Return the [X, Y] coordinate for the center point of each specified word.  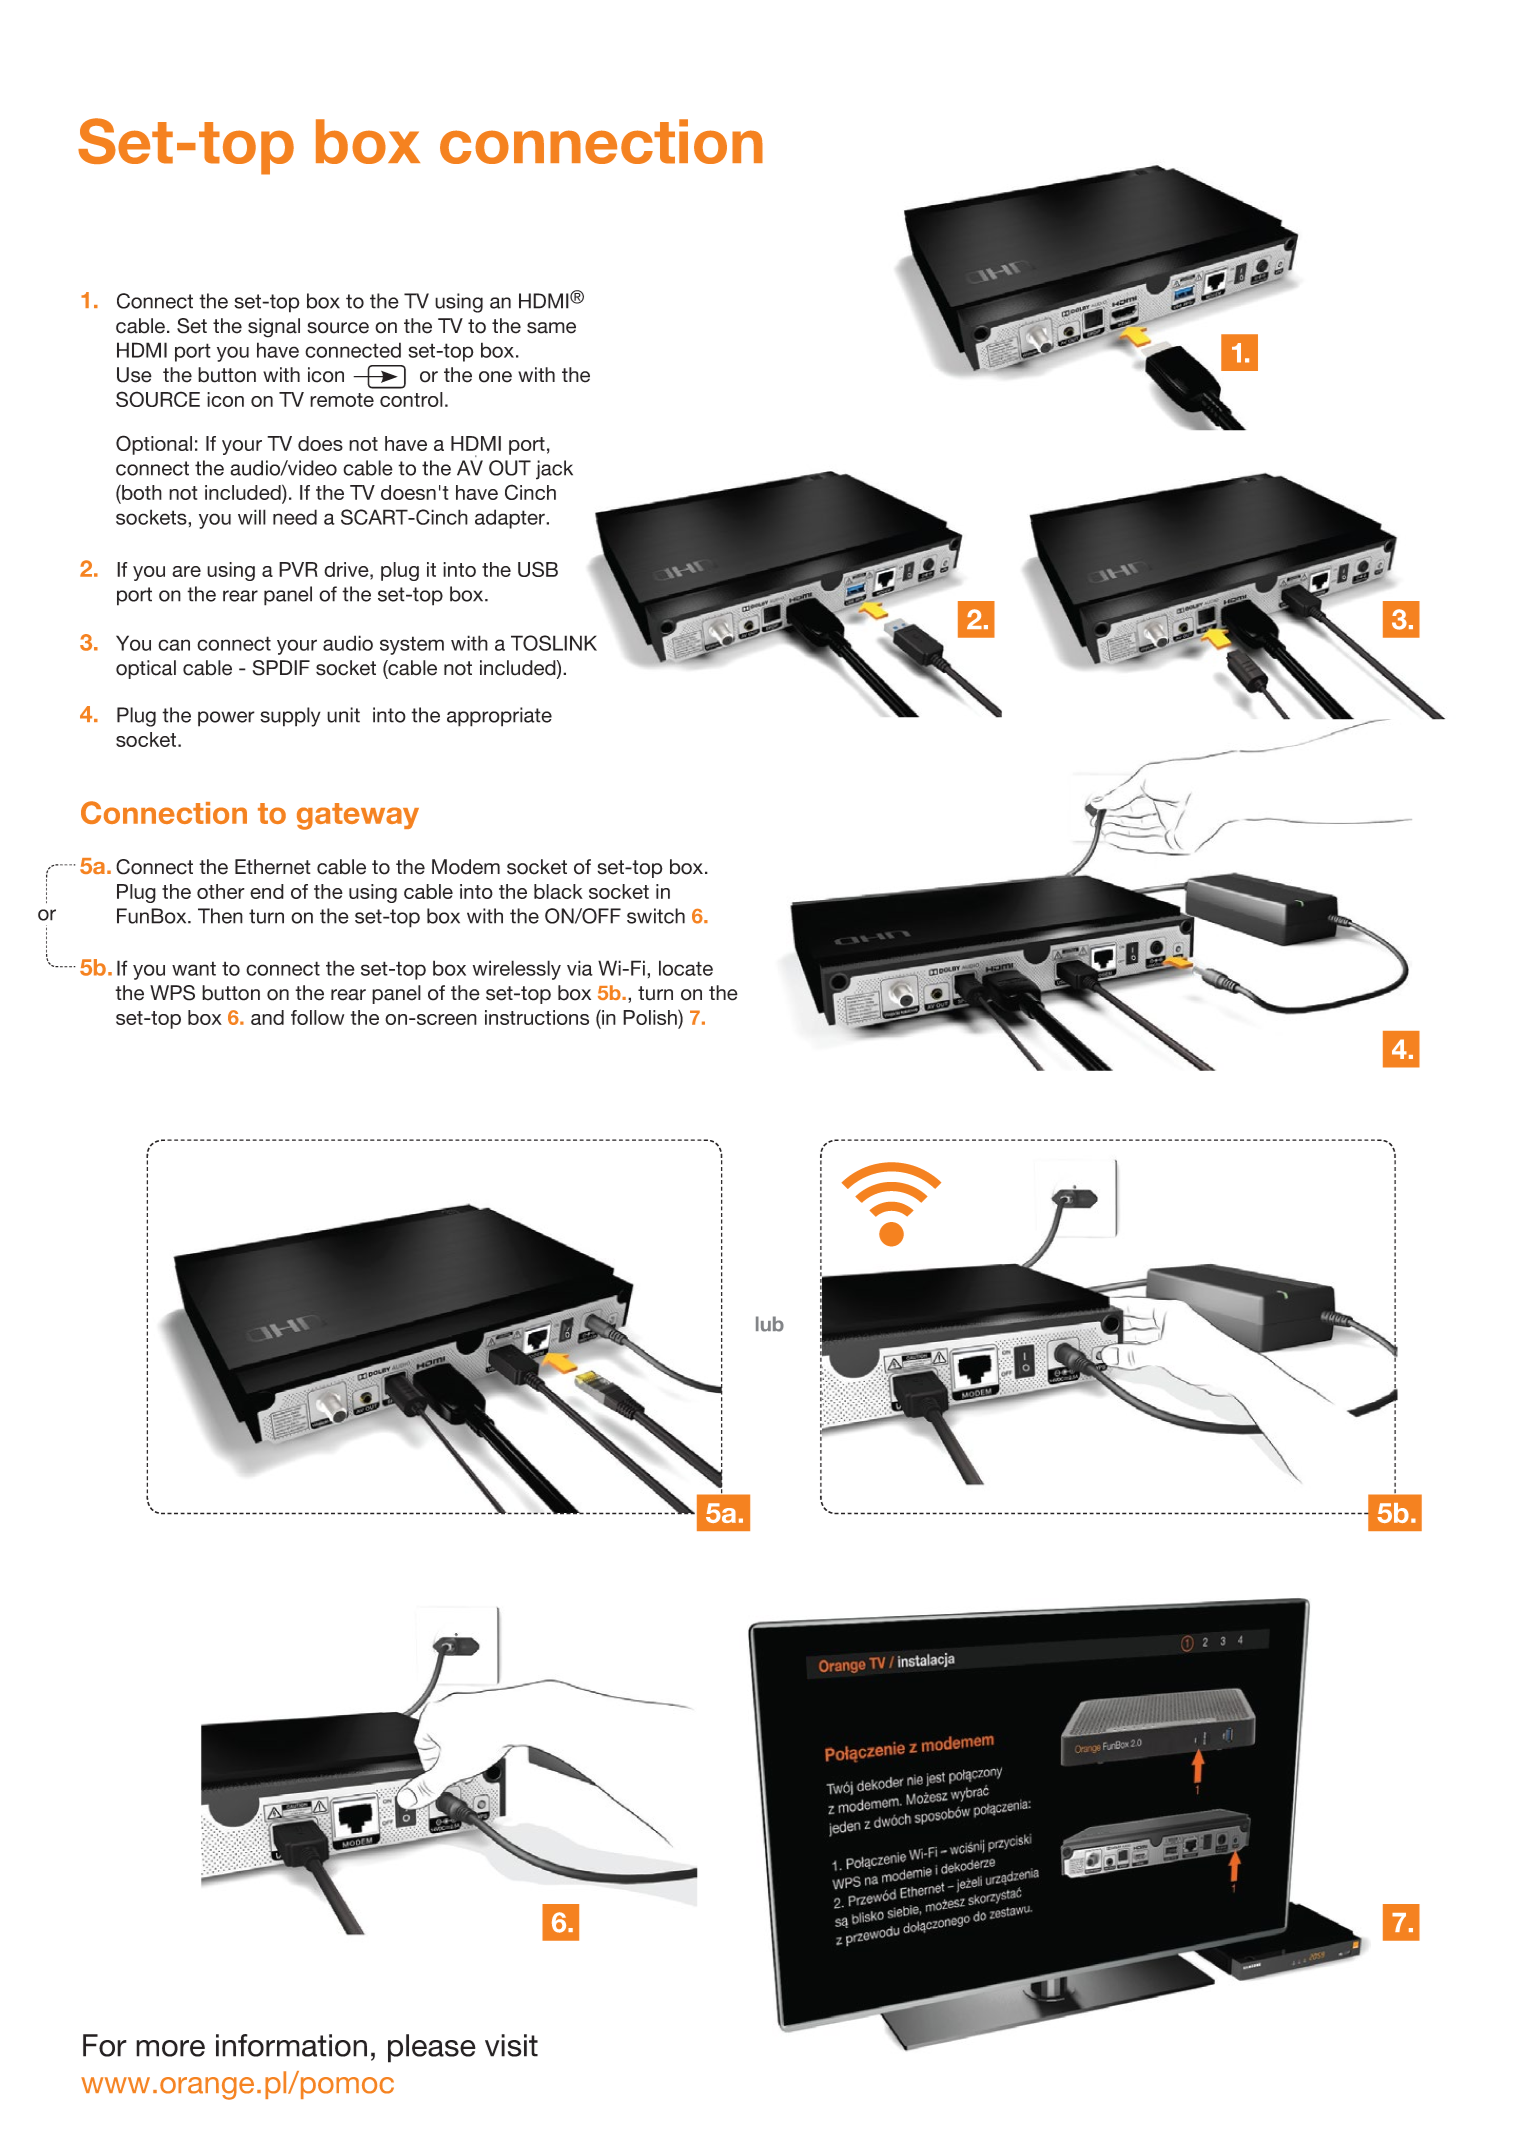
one [495, 377]
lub [770, 1324]
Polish [651, 1017]
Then [220, 916]
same [551, 328]
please [432, 2048]
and [267, 1017]
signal [274, 328]
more [170, 2048]
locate [686, 968]
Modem [466, 867]
